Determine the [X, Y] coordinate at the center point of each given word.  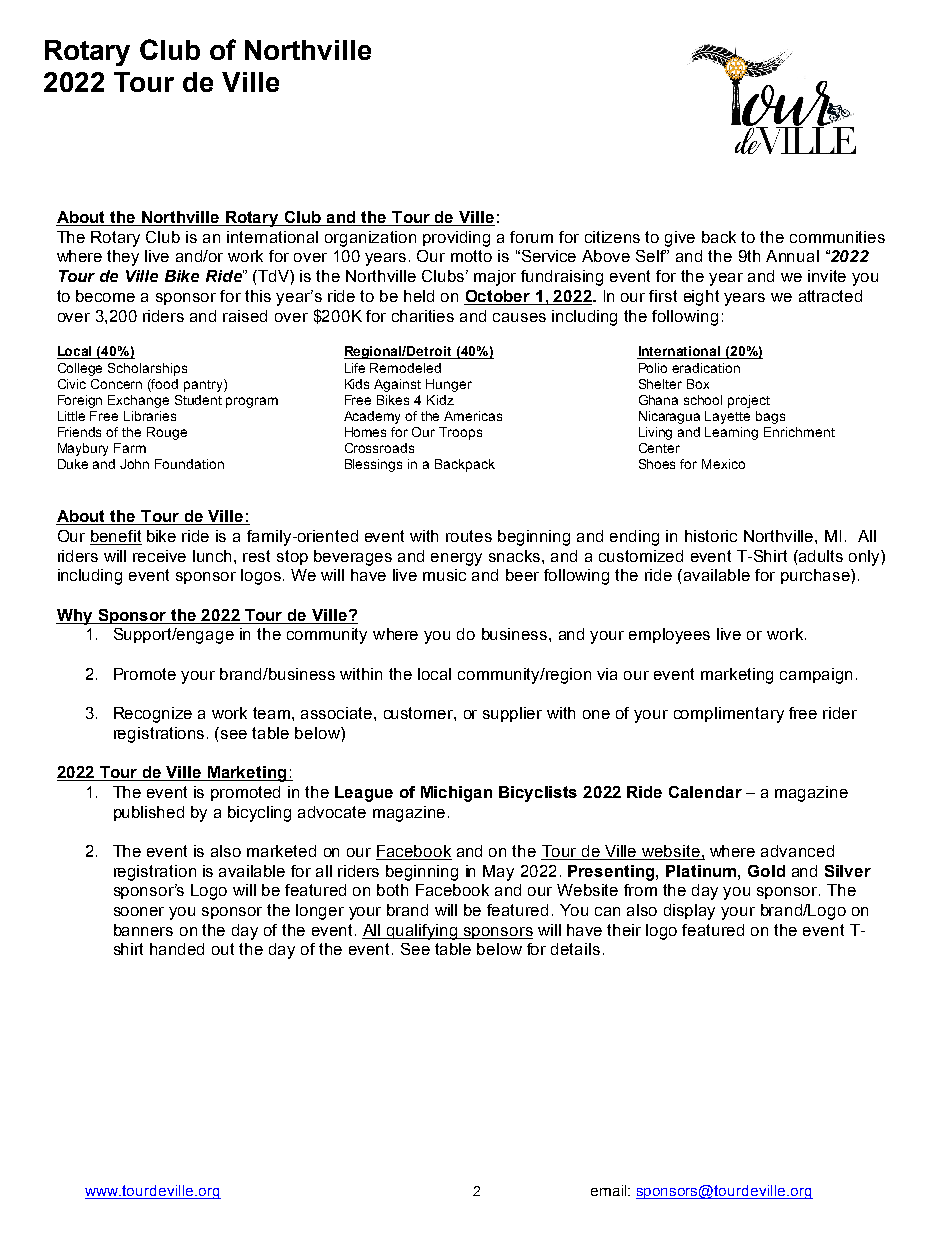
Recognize [153, 715]
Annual [792, 256]
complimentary [729, 715]
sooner [139, 911]
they [123, 258]
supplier [512, 714]
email [610, 1190]
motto [471, 256]
